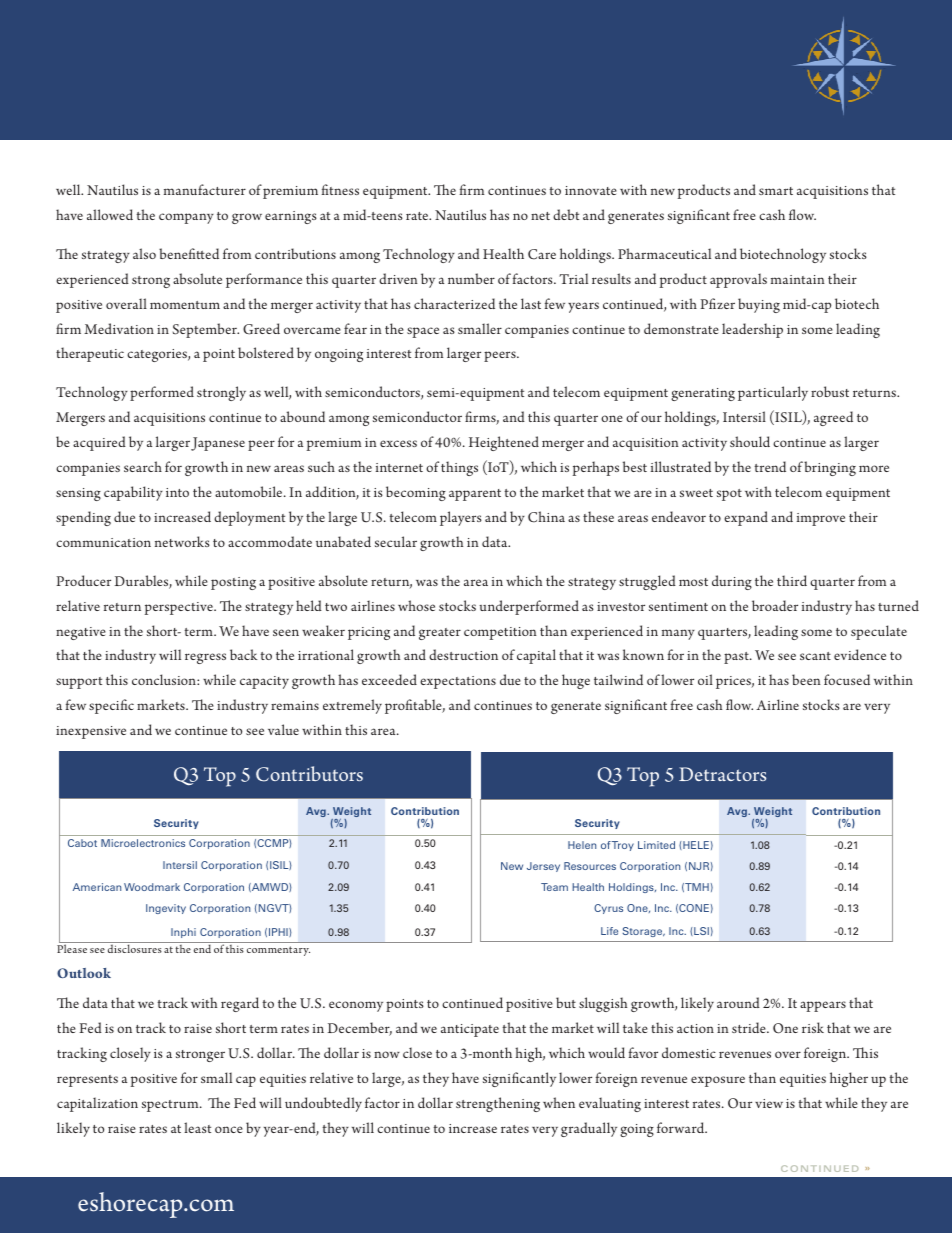  Describe the element at coordinates (504, 443) in the document. I see `Heightened` at that location.
